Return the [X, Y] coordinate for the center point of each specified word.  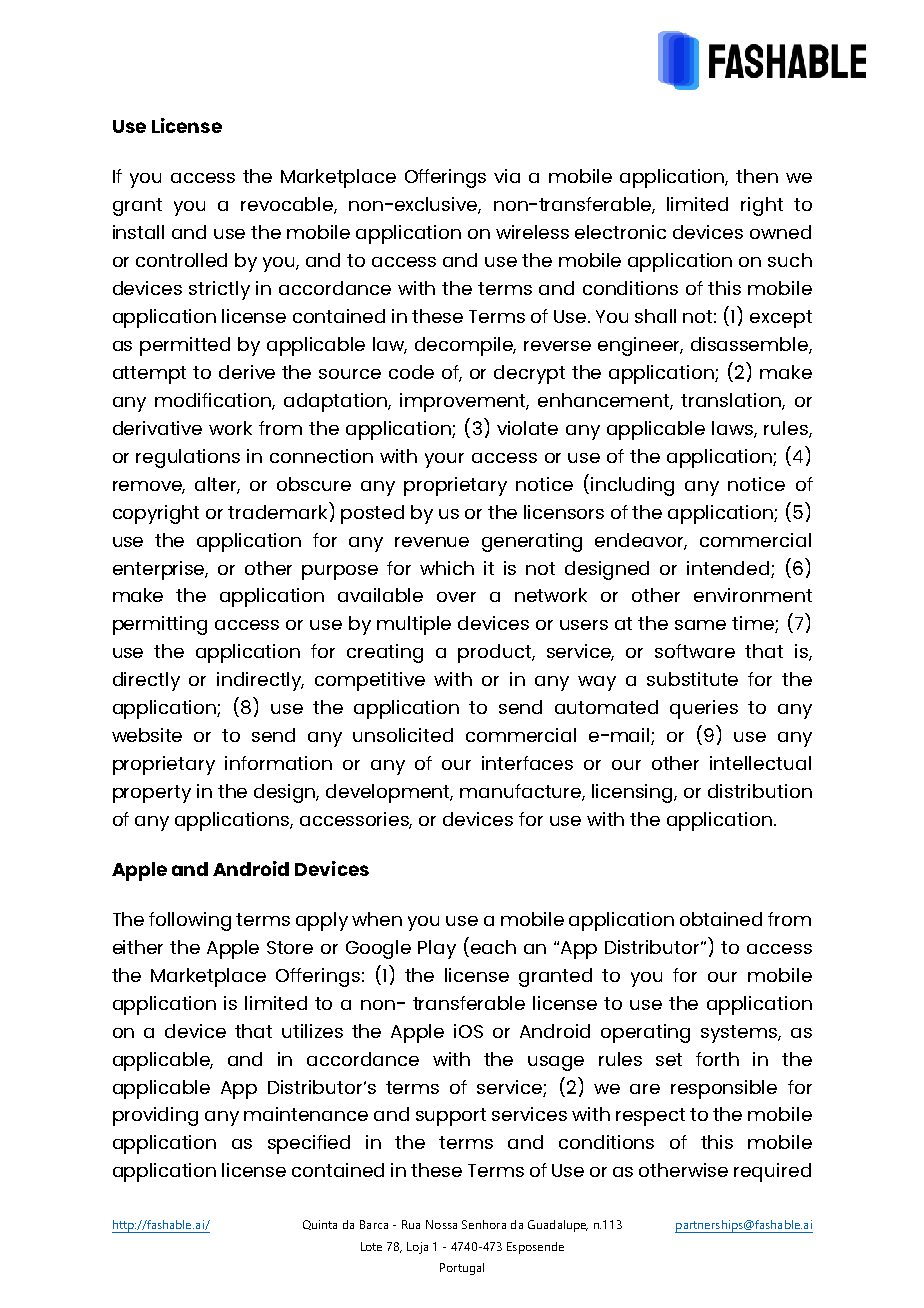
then [757, 176]
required [772, 1172]
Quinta [320, 1225]
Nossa [441, 1224]
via [507, 176]
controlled [181, 260]
